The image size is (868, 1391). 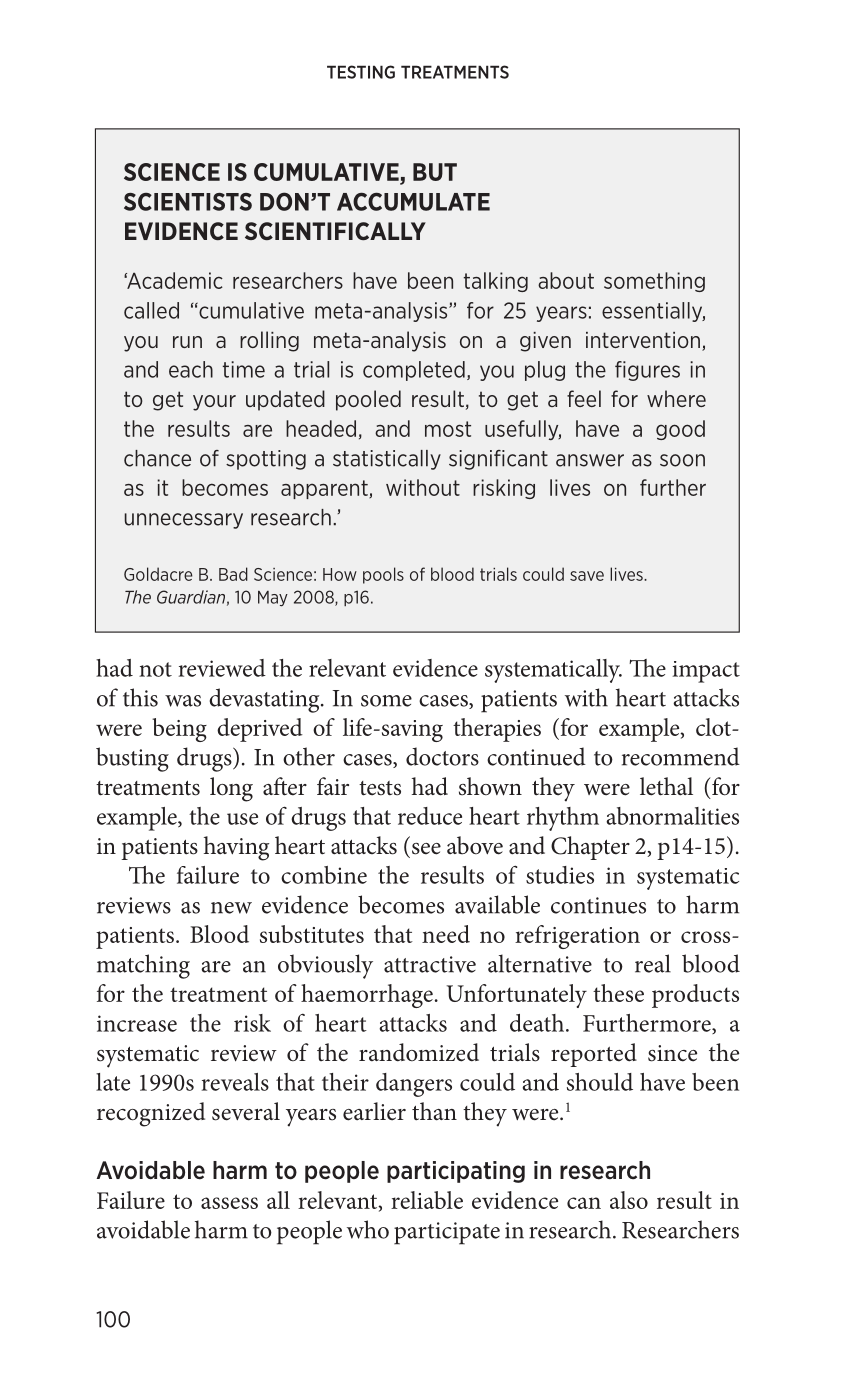 What do you see at coordinates (414, 371) in the image?
I see `completed` at bounding box center [414, 371].
